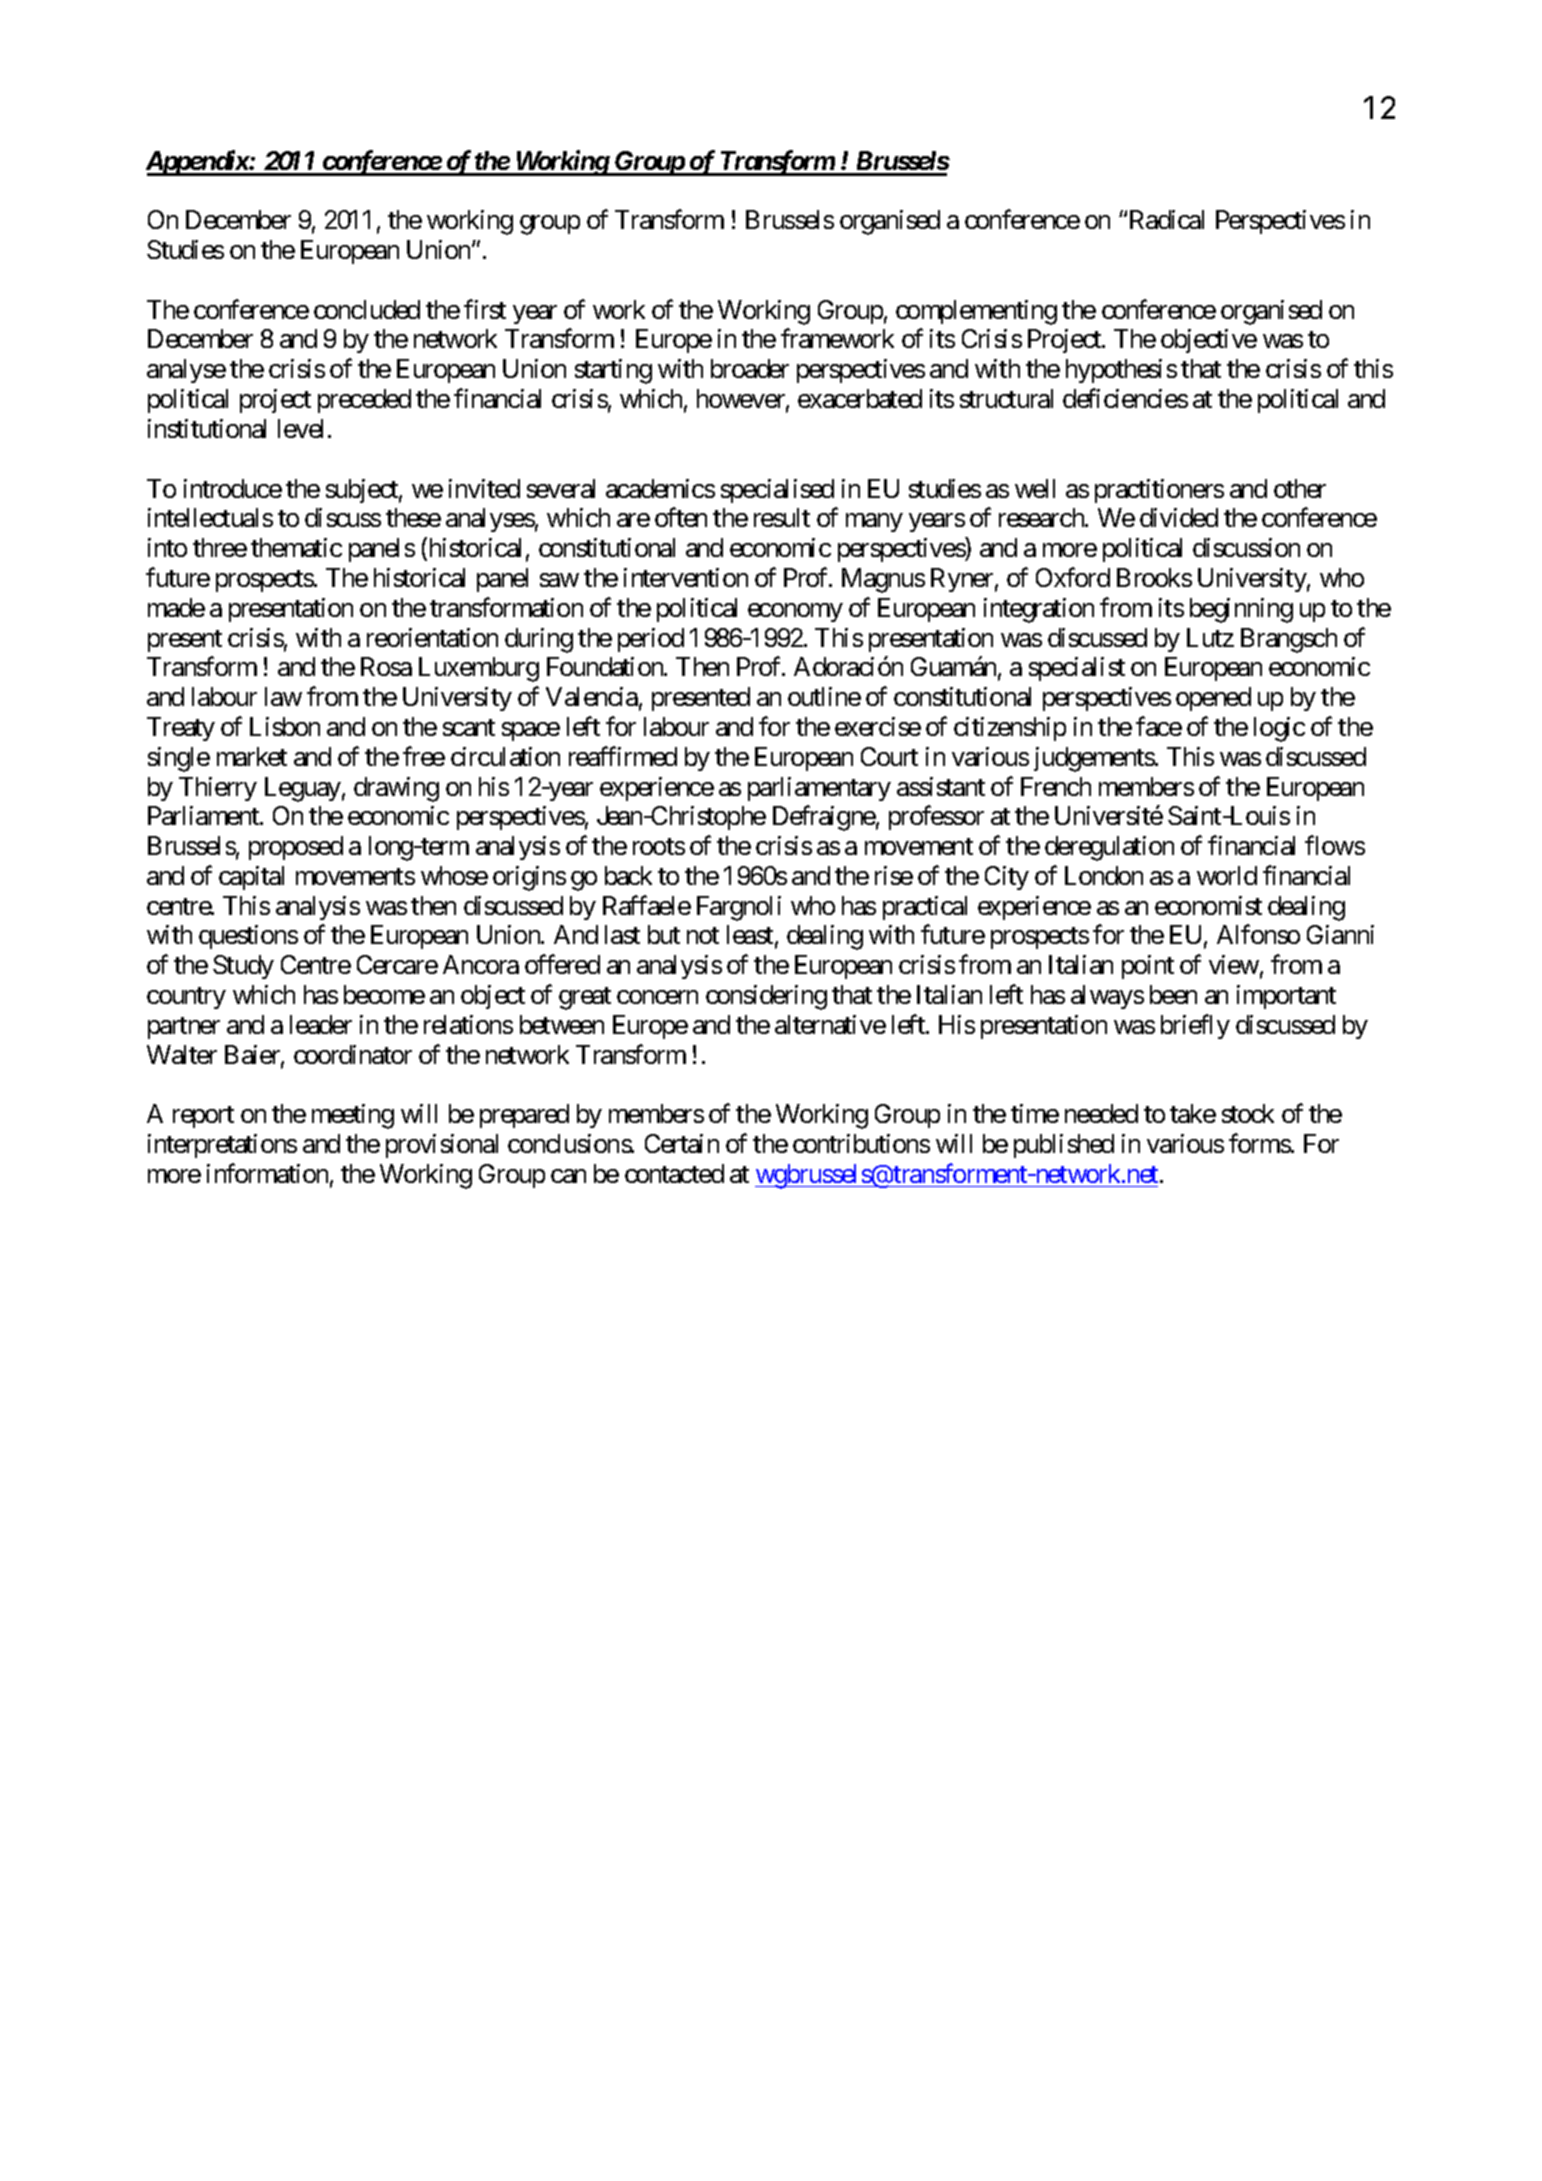  What do you see at coordinates (750, 368) in the page?
I see `broader` at bounding box center [750, 368].
